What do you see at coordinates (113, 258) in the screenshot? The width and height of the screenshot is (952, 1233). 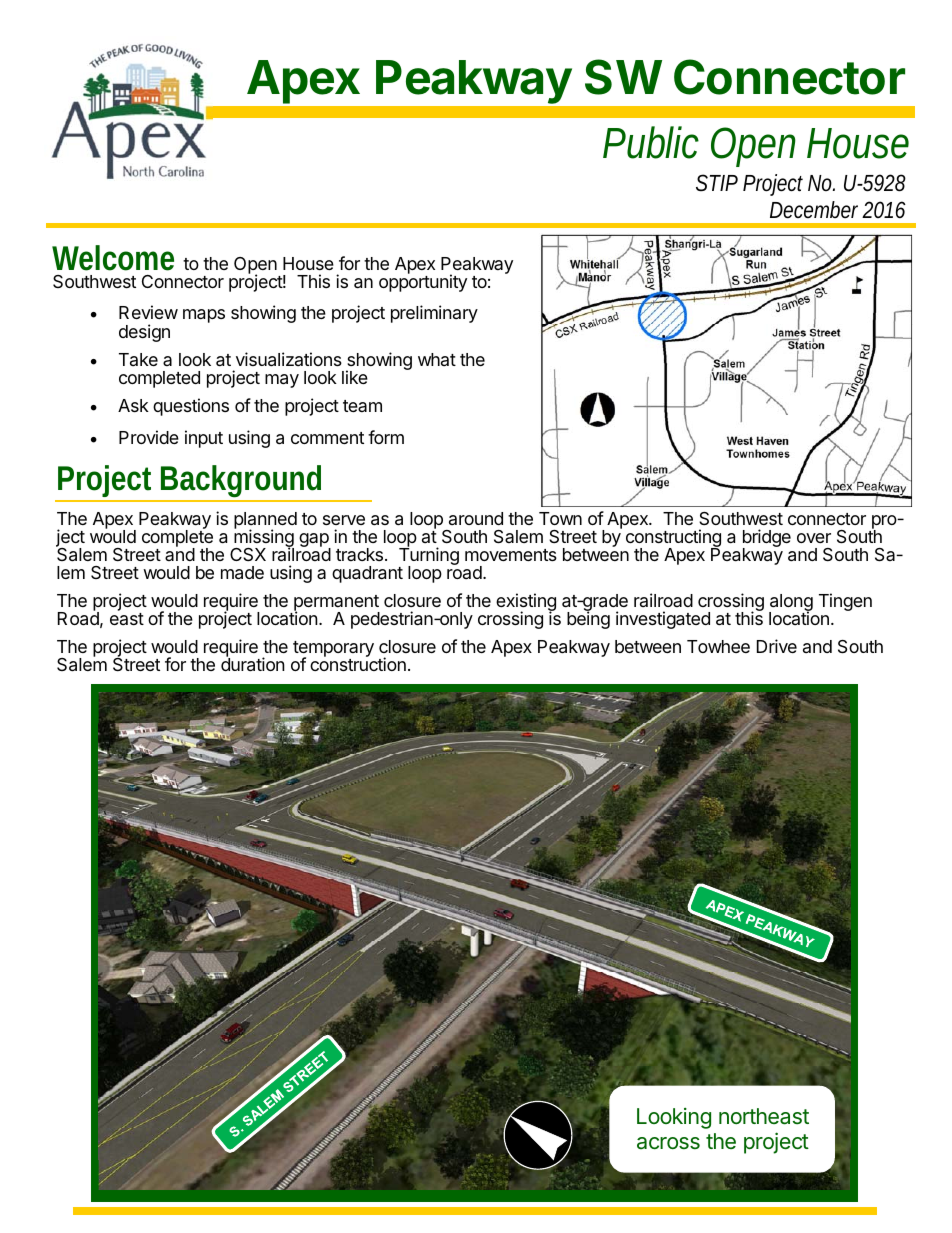 I see `Welcome` at bounding box center [113, 258].
